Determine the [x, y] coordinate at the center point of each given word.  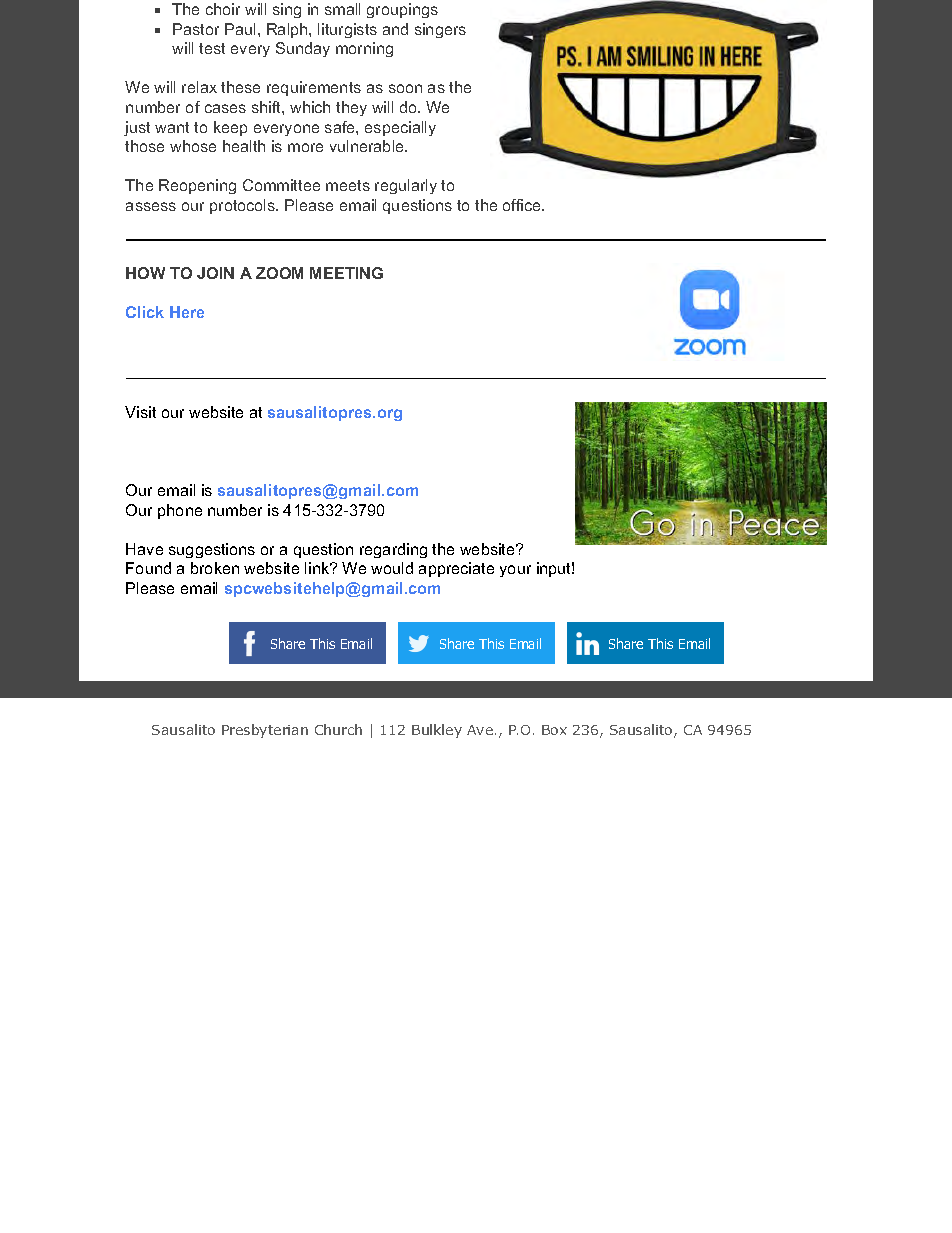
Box [554, 730]
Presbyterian [265, 731]
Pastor [196, 29]
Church [338, 729]
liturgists [347, 30]
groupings [402, 10]
